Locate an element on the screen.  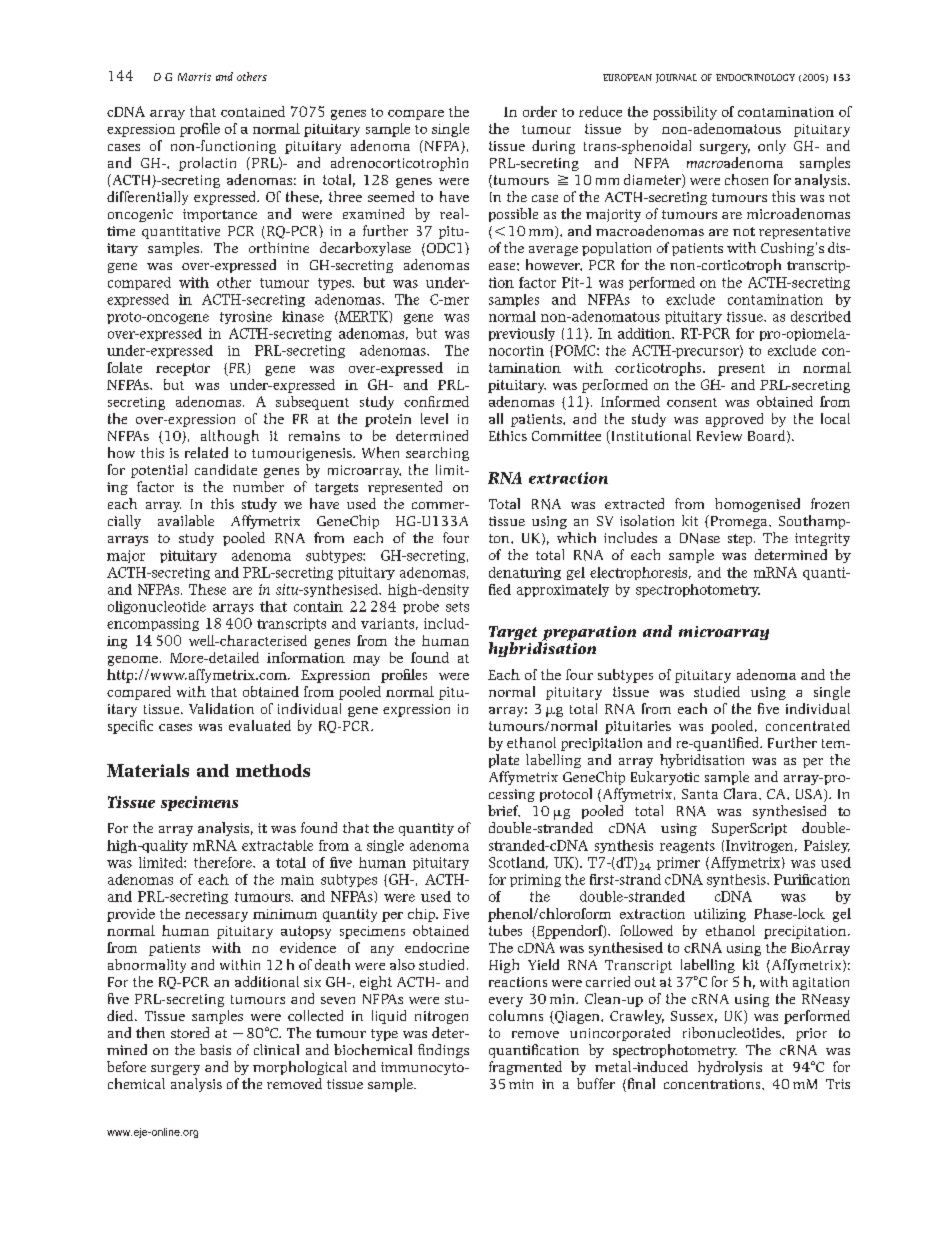
Morris is located at coordinates (194, 77).
